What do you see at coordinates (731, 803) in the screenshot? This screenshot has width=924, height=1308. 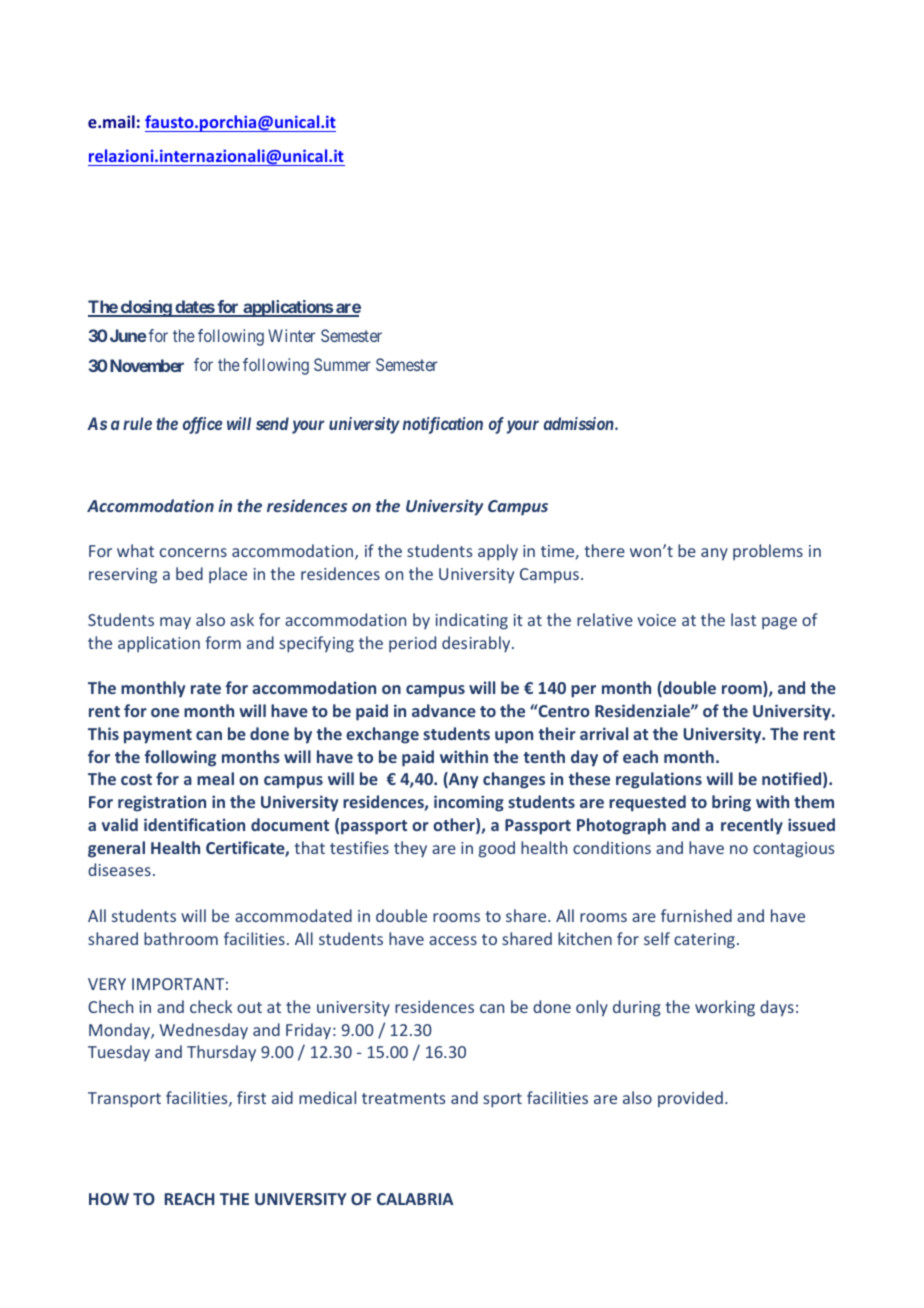 I see `bring` at bounding box center [731, 803].
